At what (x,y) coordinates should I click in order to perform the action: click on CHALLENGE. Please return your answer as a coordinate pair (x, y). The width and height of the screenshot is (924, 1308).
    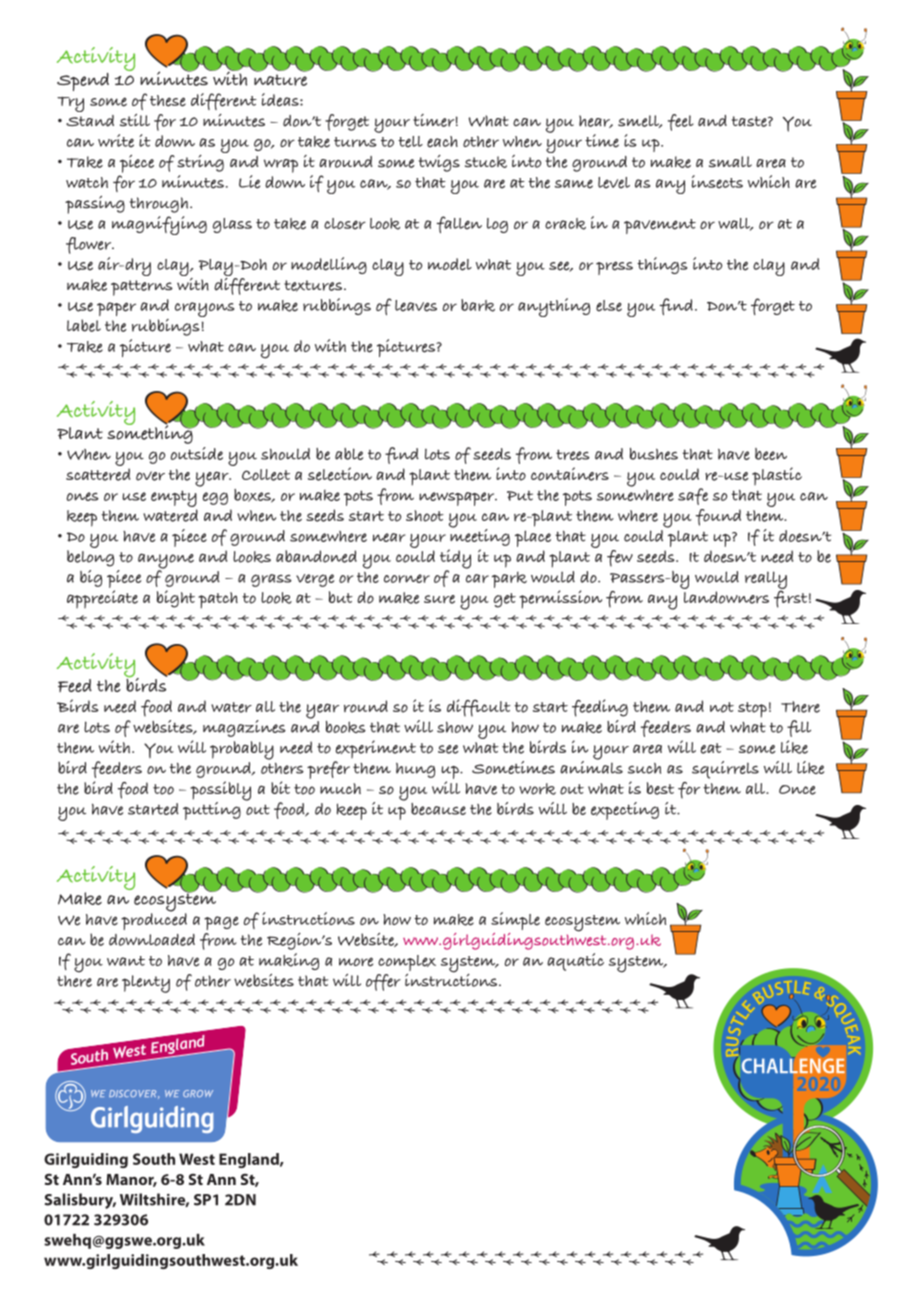
    Looking at the image, I should click on (793, 1065).
